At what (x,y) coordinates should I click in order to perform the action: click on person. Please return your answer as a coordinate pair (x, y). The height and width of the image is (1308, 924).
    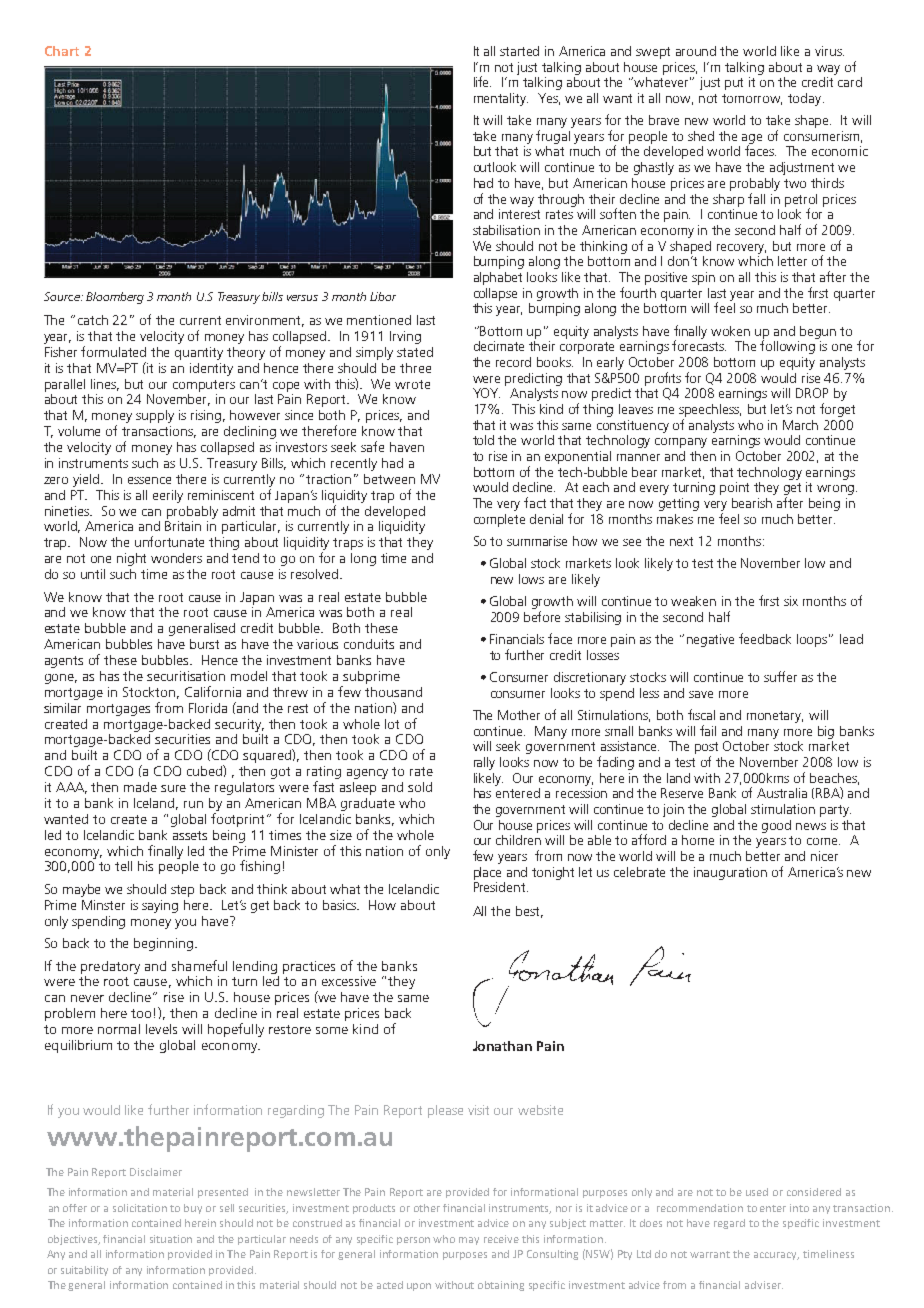
    Looking at the image, I should click on (413, 1241).
